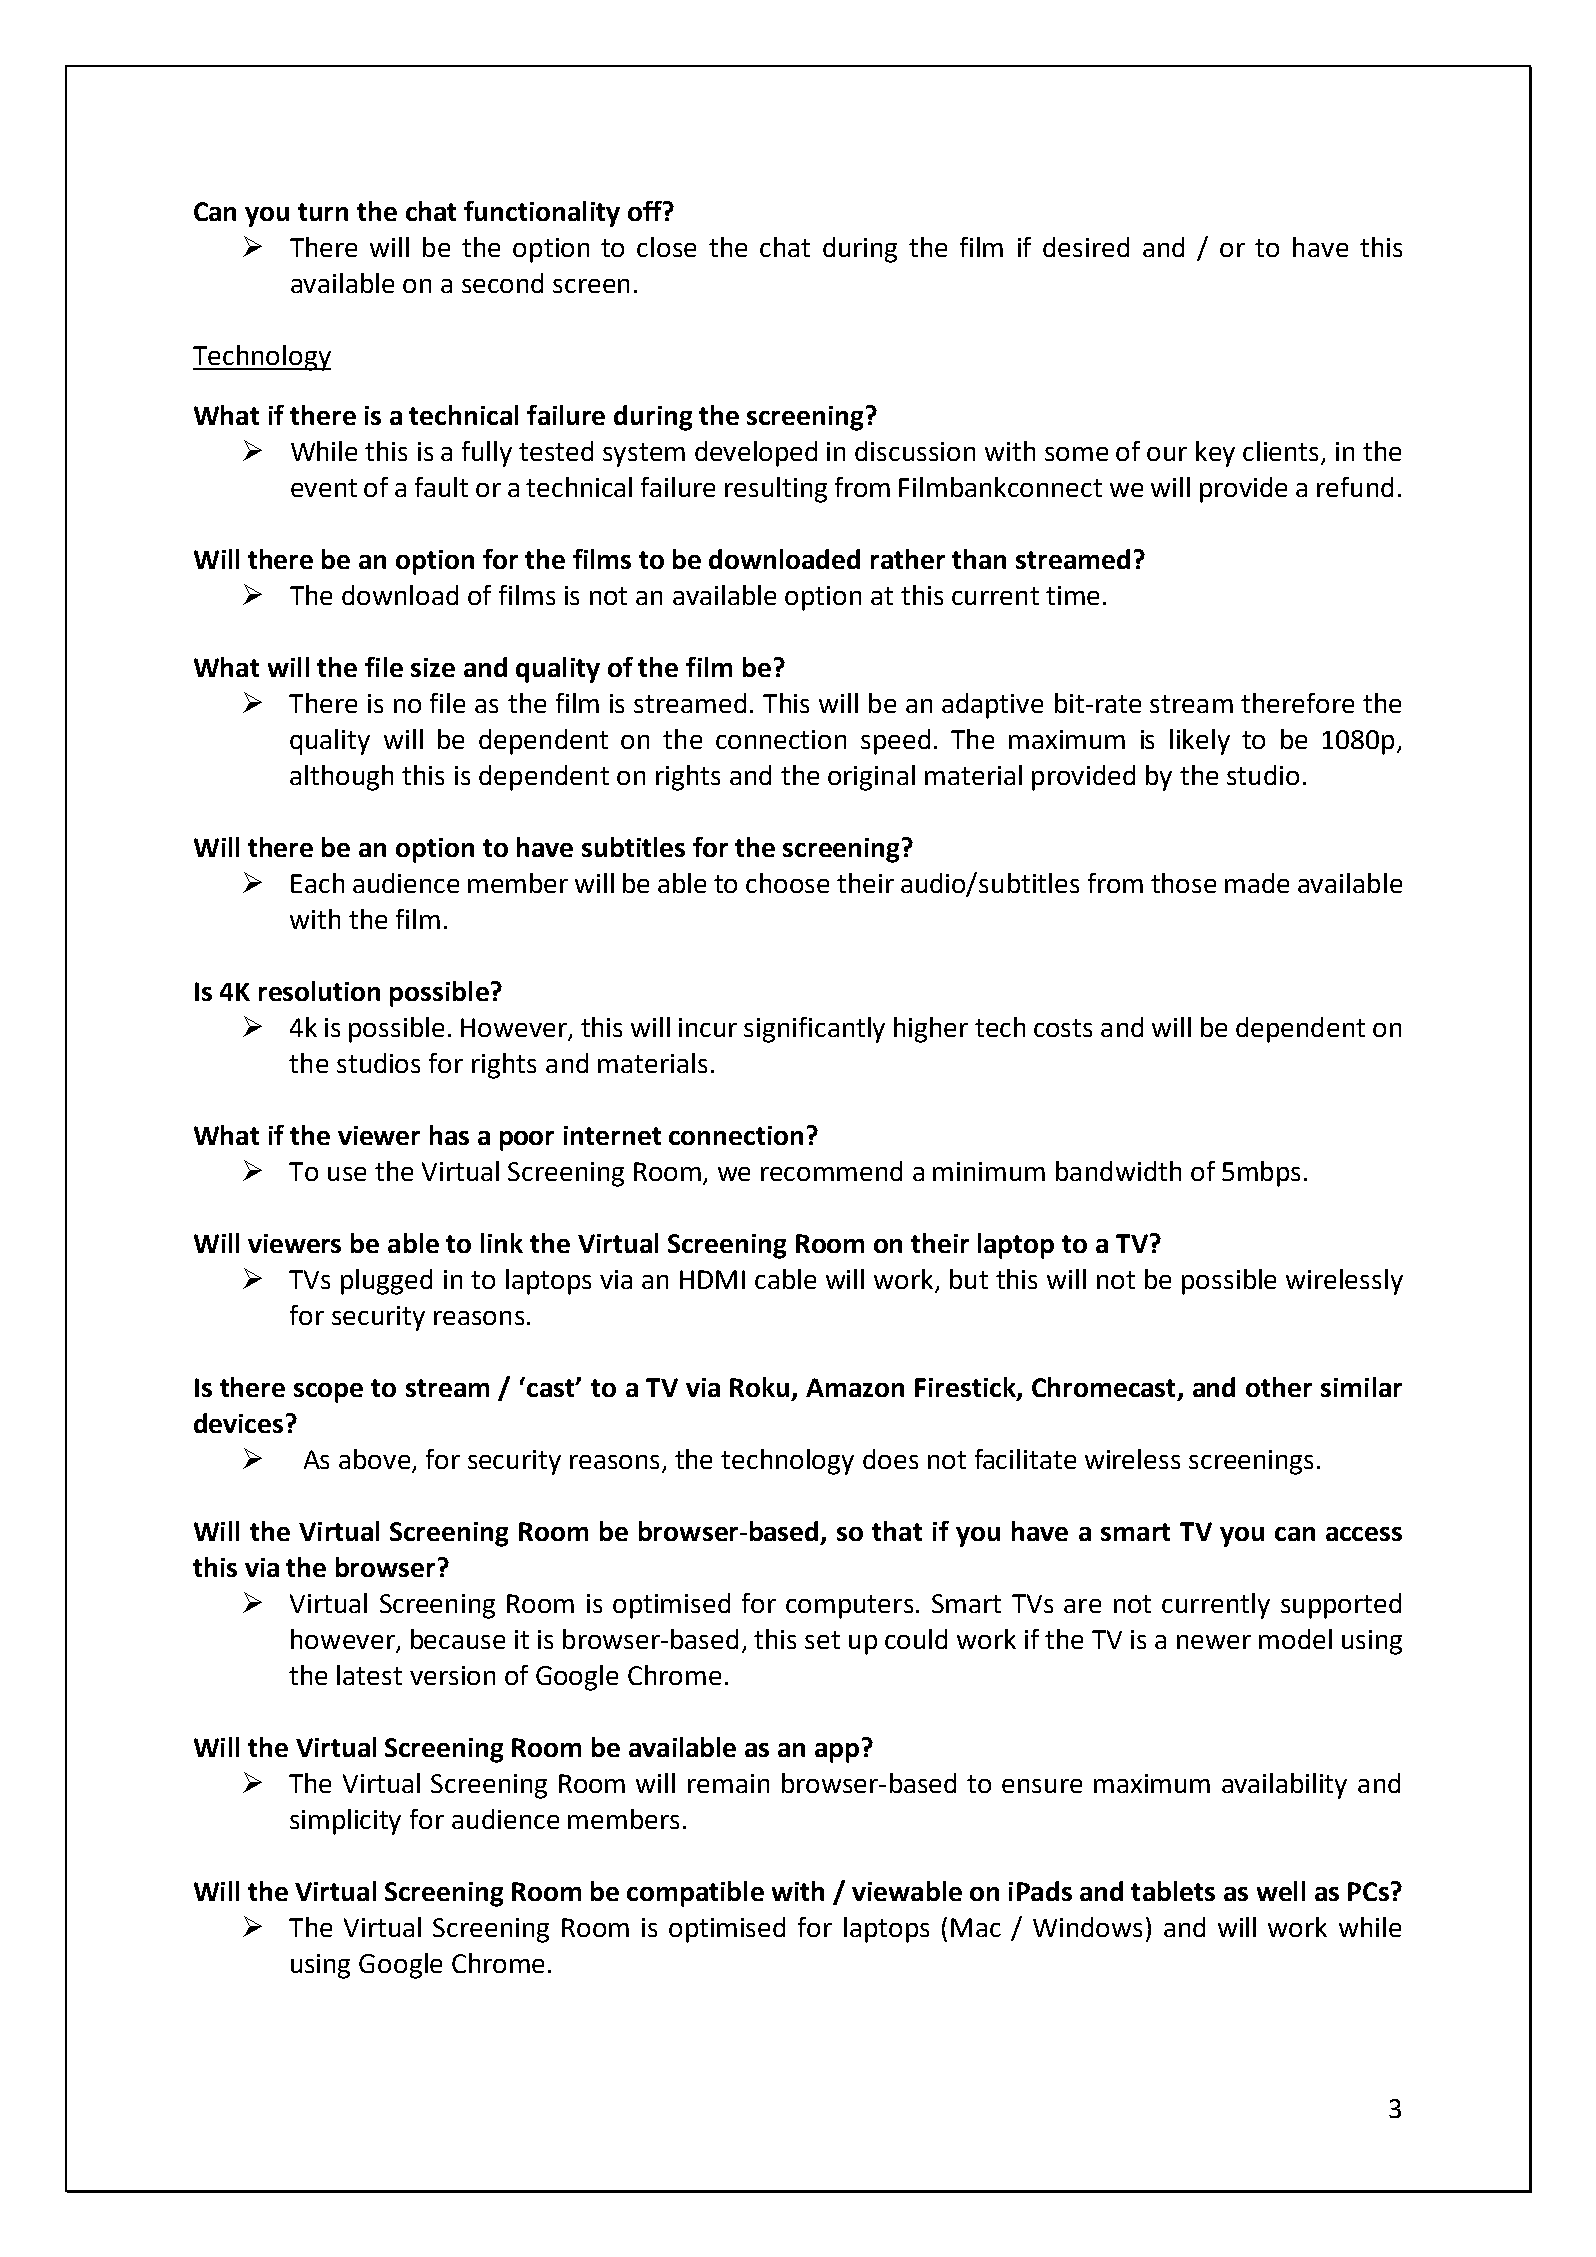 This page has width=1596, height=2257. I want to click on does, so click(890, 1459).
